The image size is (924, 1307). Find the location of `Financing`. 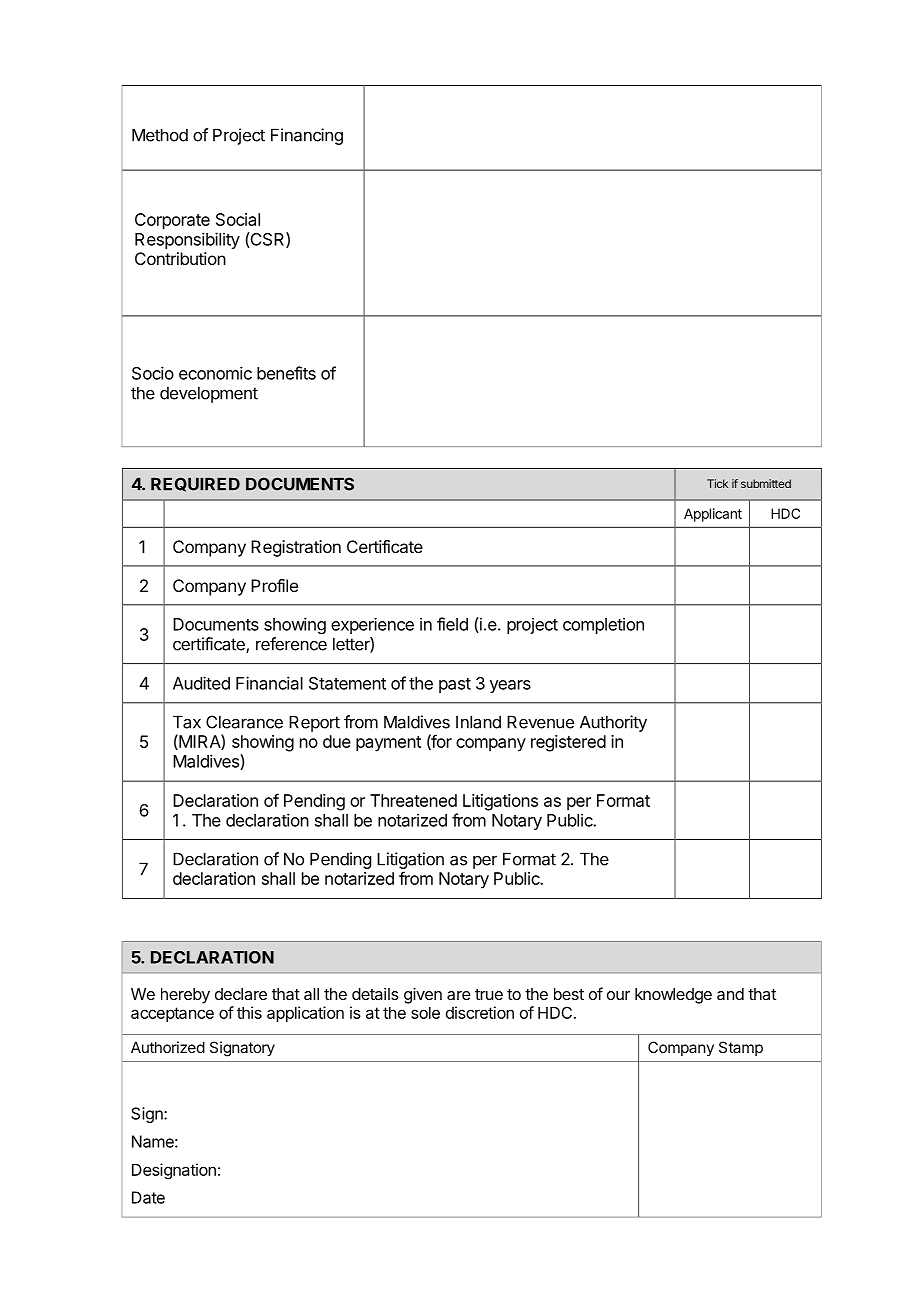

Financing is located at coordinates (307, 136).
